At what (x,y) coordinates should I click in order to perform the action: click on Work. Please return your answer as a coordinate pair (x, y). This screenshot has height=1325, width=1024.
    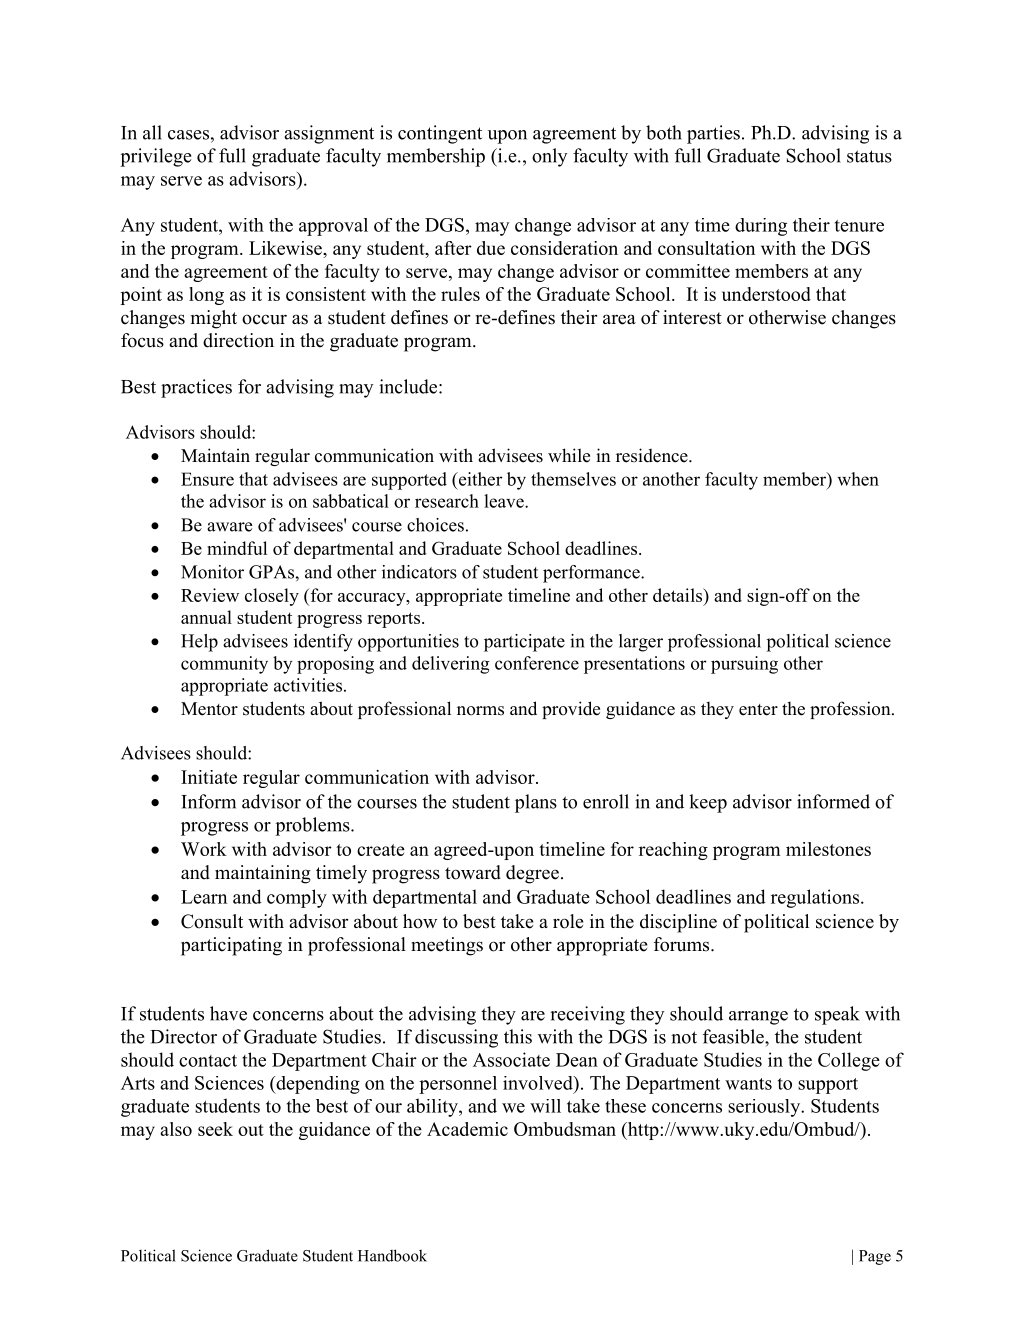
    Looking at the image, I should click on (204, 849).
